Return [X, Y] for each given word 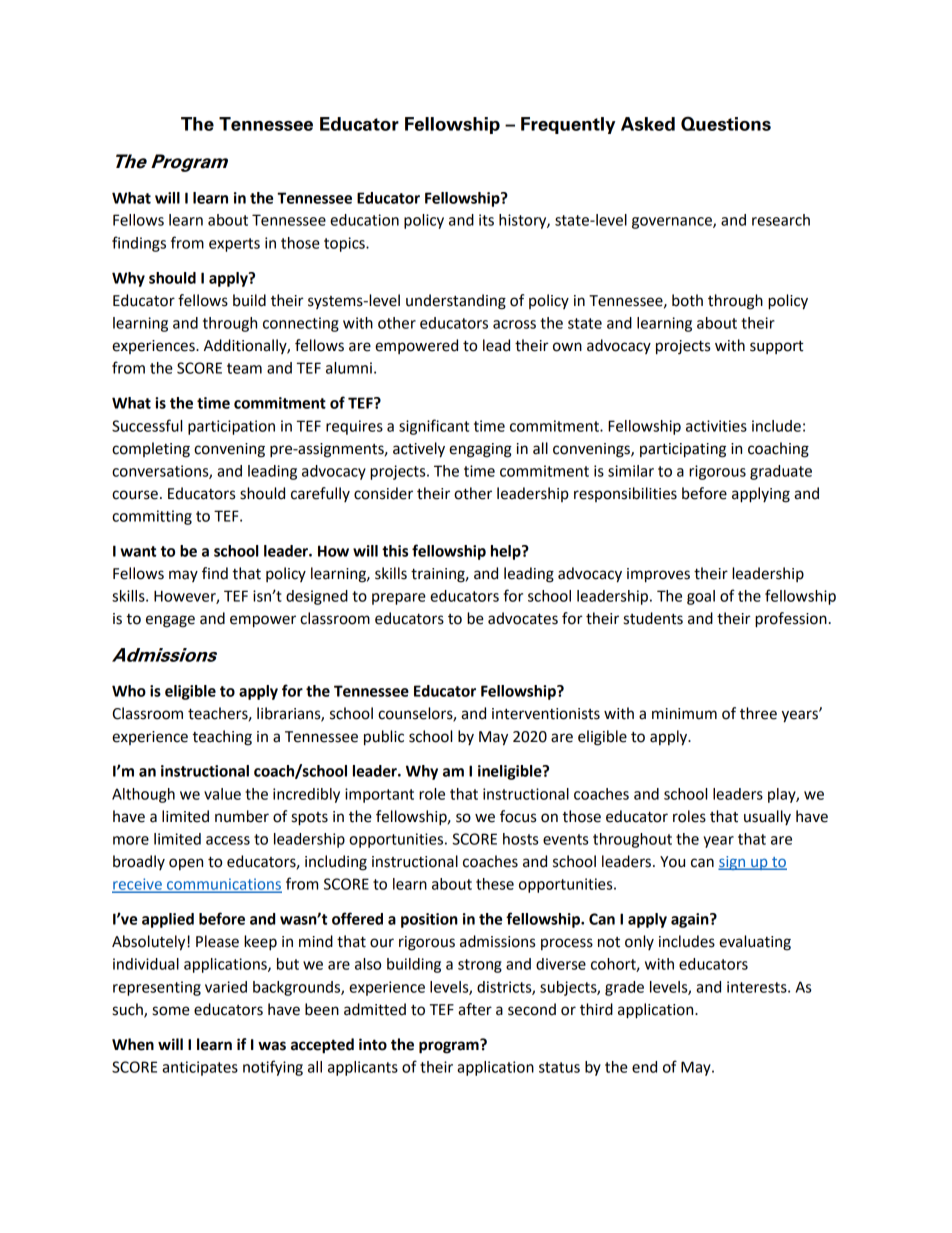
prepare [399, 599]
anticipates [200, 1068]
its [486, 220]
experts [234, 245]
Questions [726, 123]
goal [701, 597]
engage [170, 621]
